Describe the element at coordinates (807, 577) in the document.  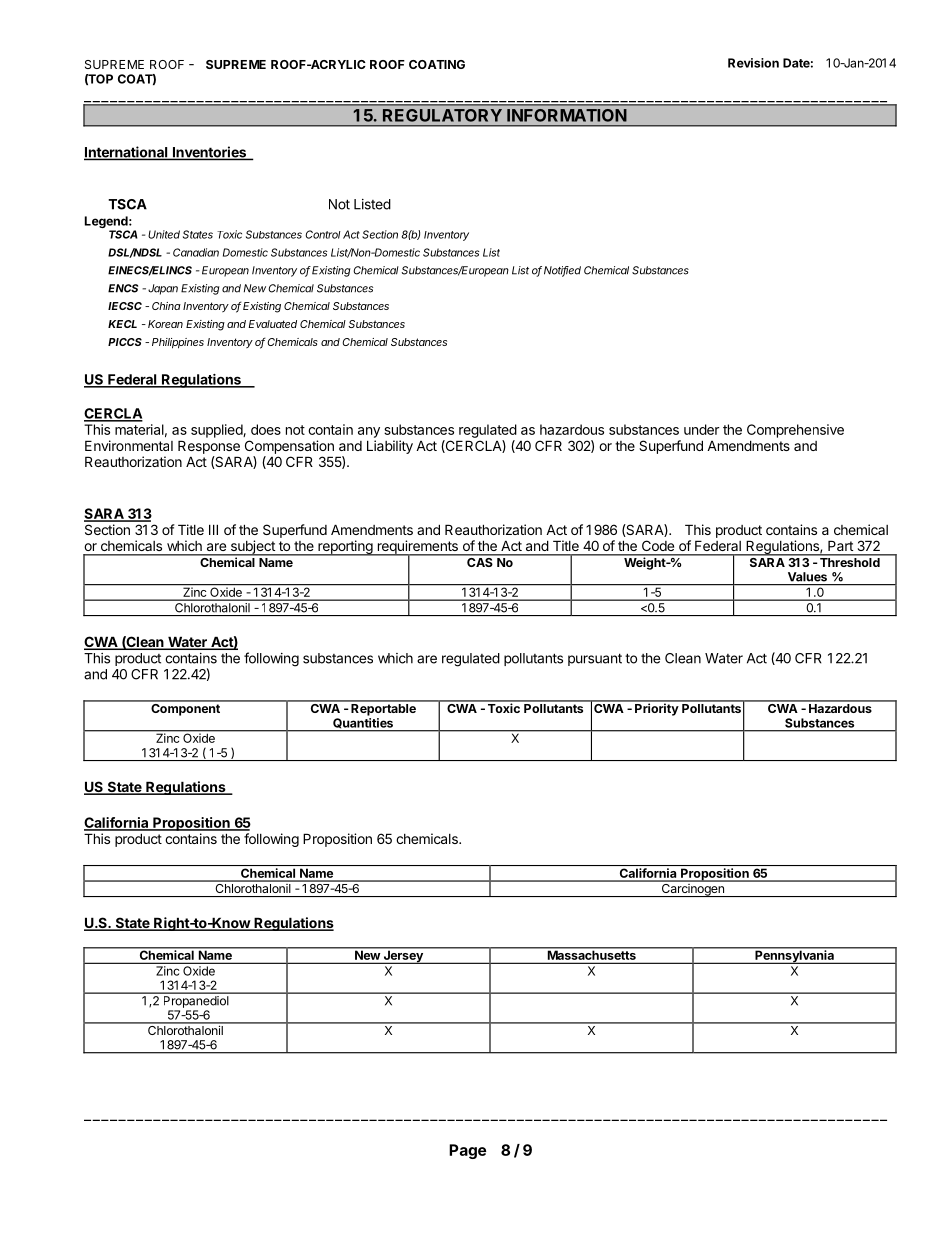
I see `Values` at that location.
